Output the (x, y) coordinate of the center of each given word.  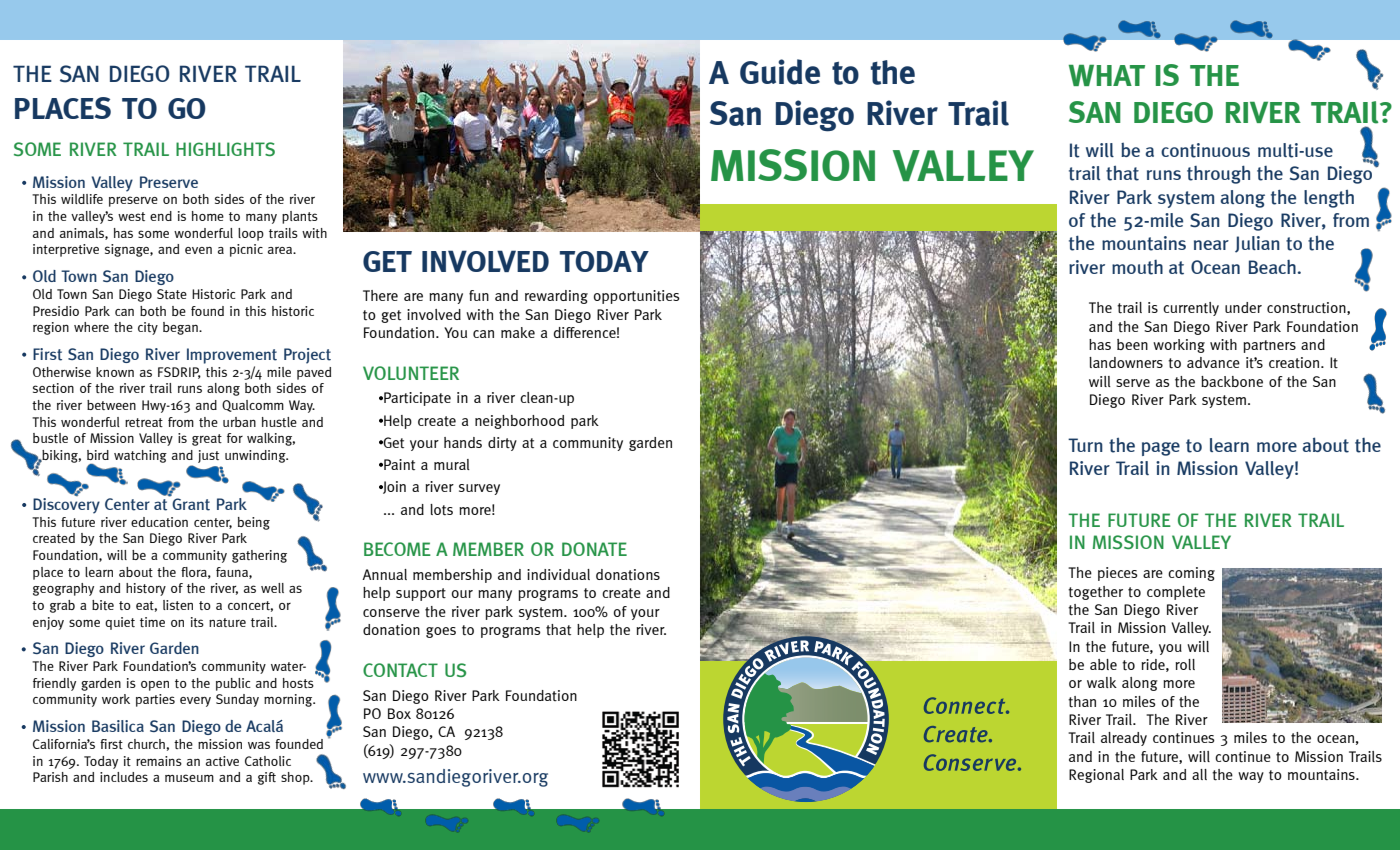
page (1161, 449)
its (197, 622)
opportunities (637, 297)
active (222, 761)
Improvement (232, 356)
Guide (780, 72)
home (208, 216)
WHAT (1107, 75)
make (518, 332)
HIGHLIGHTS (225, 149)
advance (1213, 362)
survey (479, 489)
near (1211, 245)
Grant (191, 504)
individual (558, 574)
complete (1176, 593)
